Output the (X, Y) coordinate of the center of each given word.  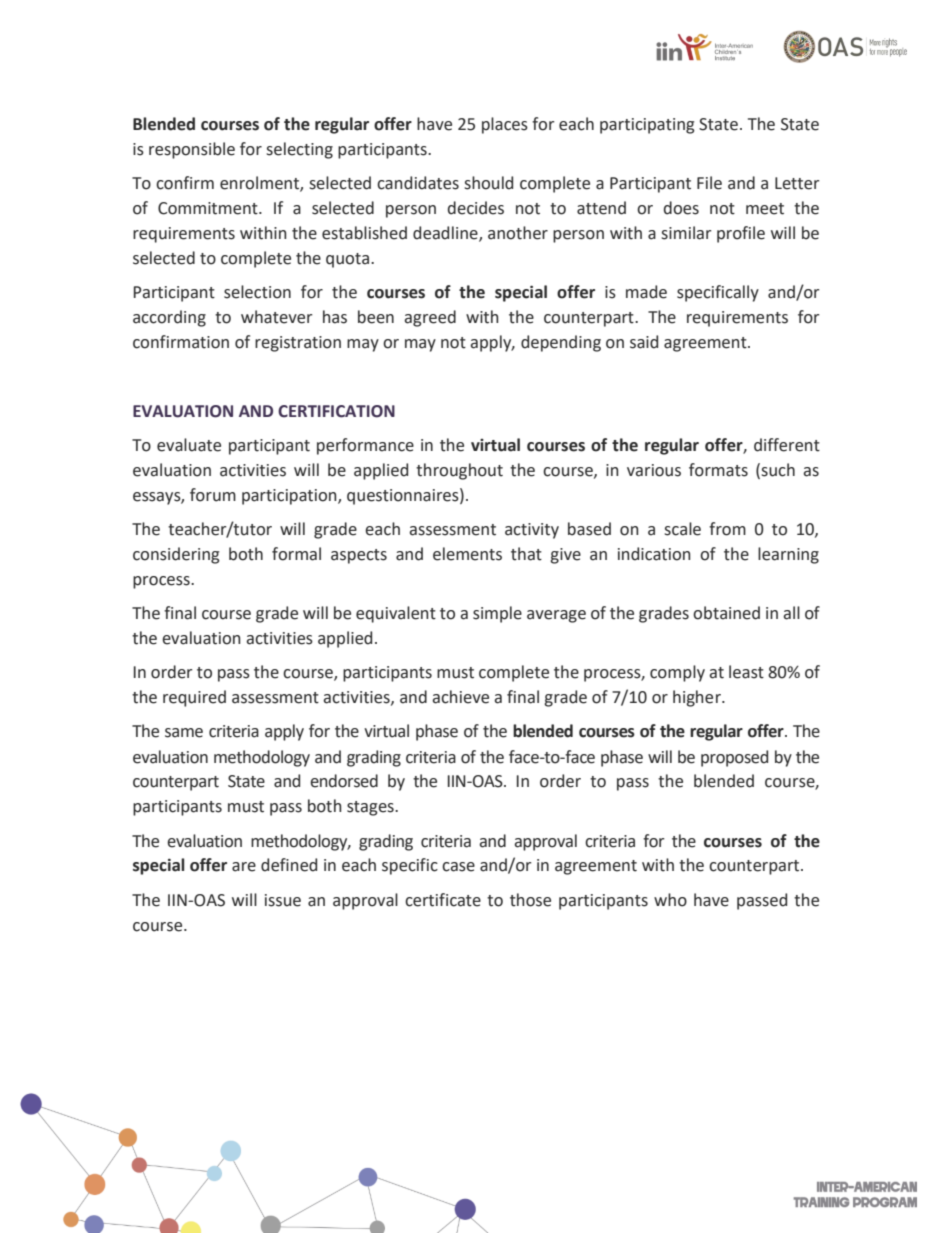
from (727, 529)
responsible (192, 150)
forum (213, 495)
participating (647, 126)
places (505, 125)
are (244, 867)
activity (532, 531)
